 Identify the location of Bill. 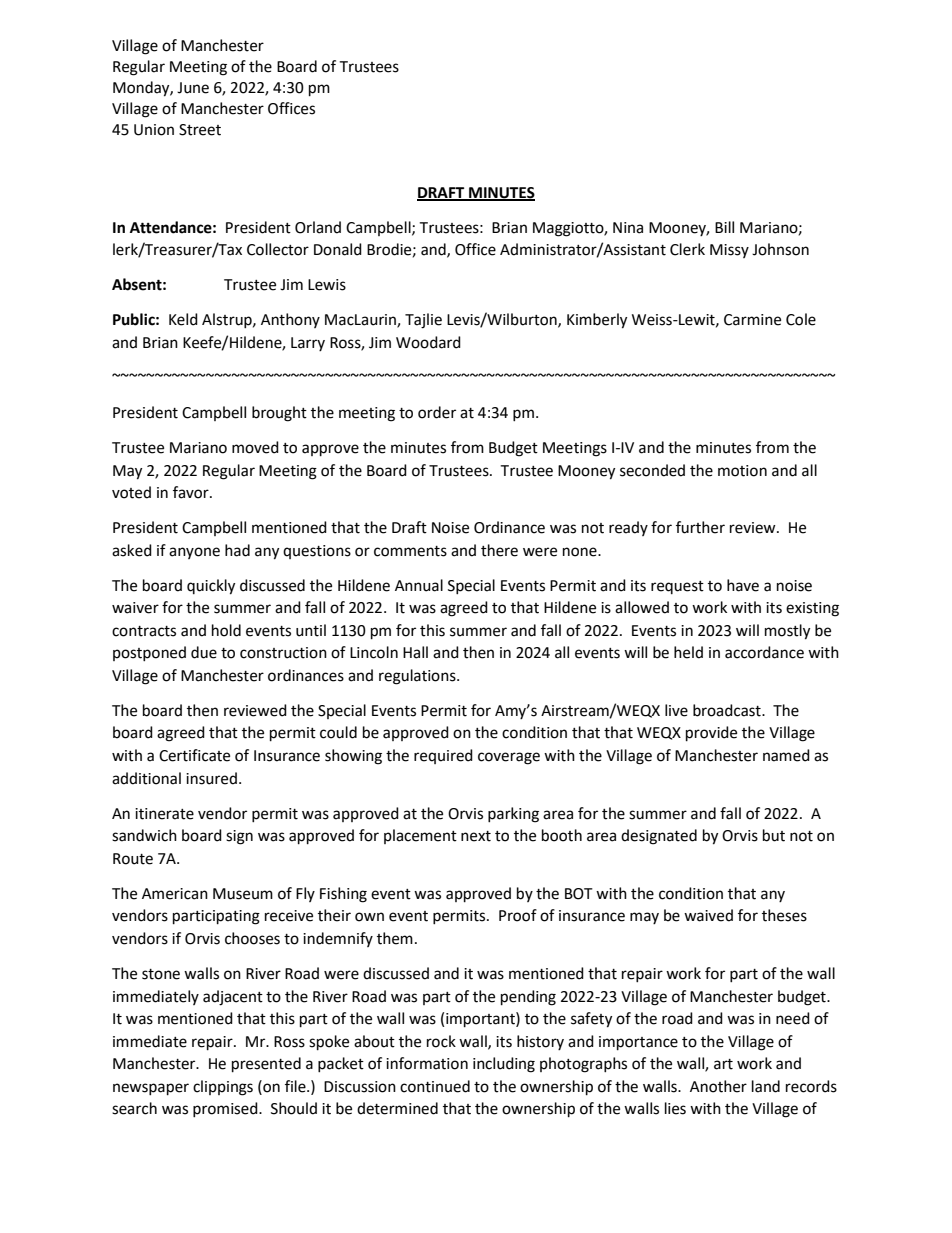
(724, 227).
